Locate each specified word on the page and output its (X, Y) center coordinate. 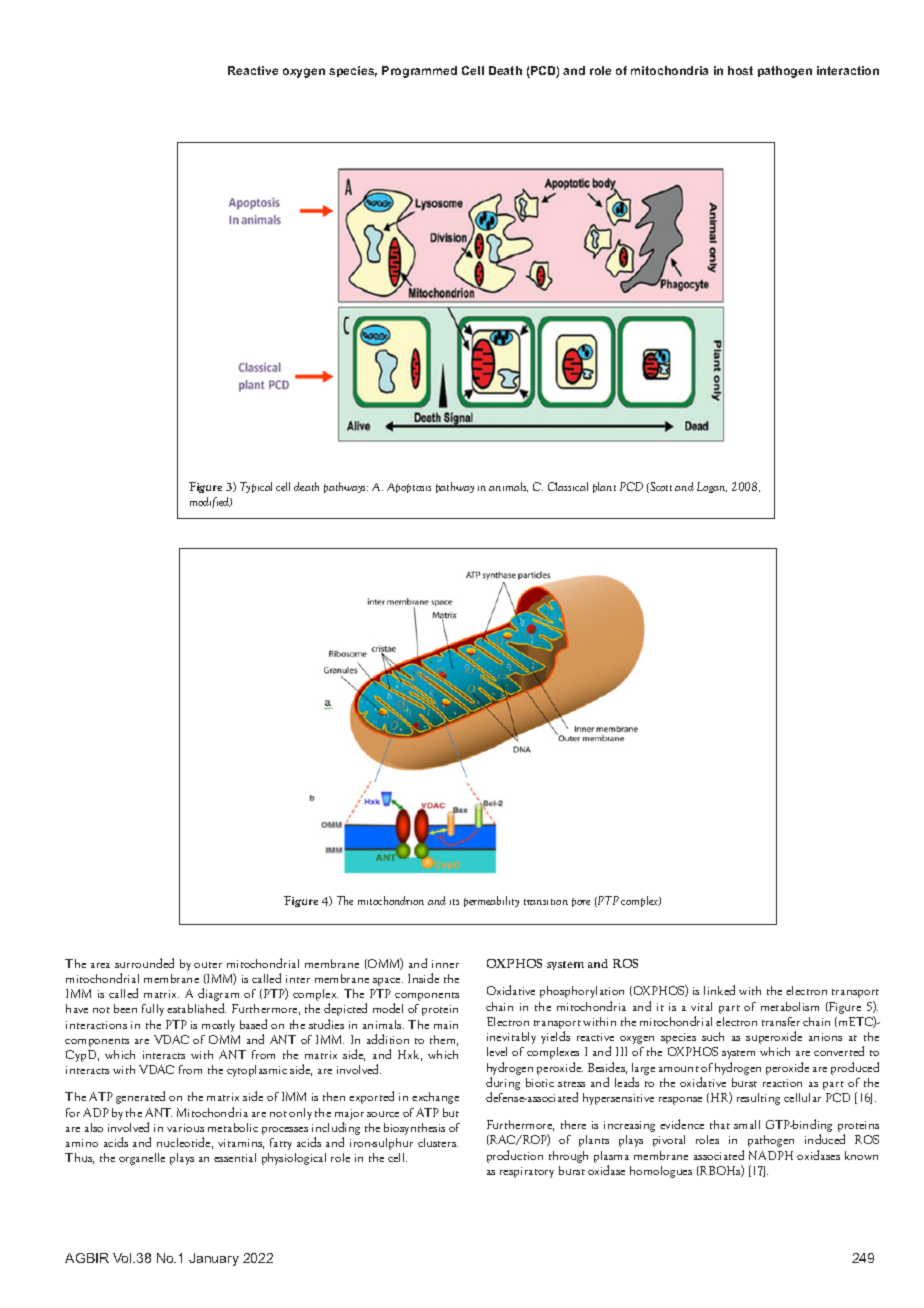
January (214, 1259)
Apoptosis (409, 488)
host (740, 70)
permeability (491, 901)
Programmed (419, 72)
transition (546, 902)
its (454, 902)
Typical (256, 487)
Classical (568, 486)
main (446, 1025)
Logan (712, 487)
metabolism (790, 1006)
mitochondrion (391, 900)
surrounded (144, 963)
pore (581, 902)
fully (153, 1010)
